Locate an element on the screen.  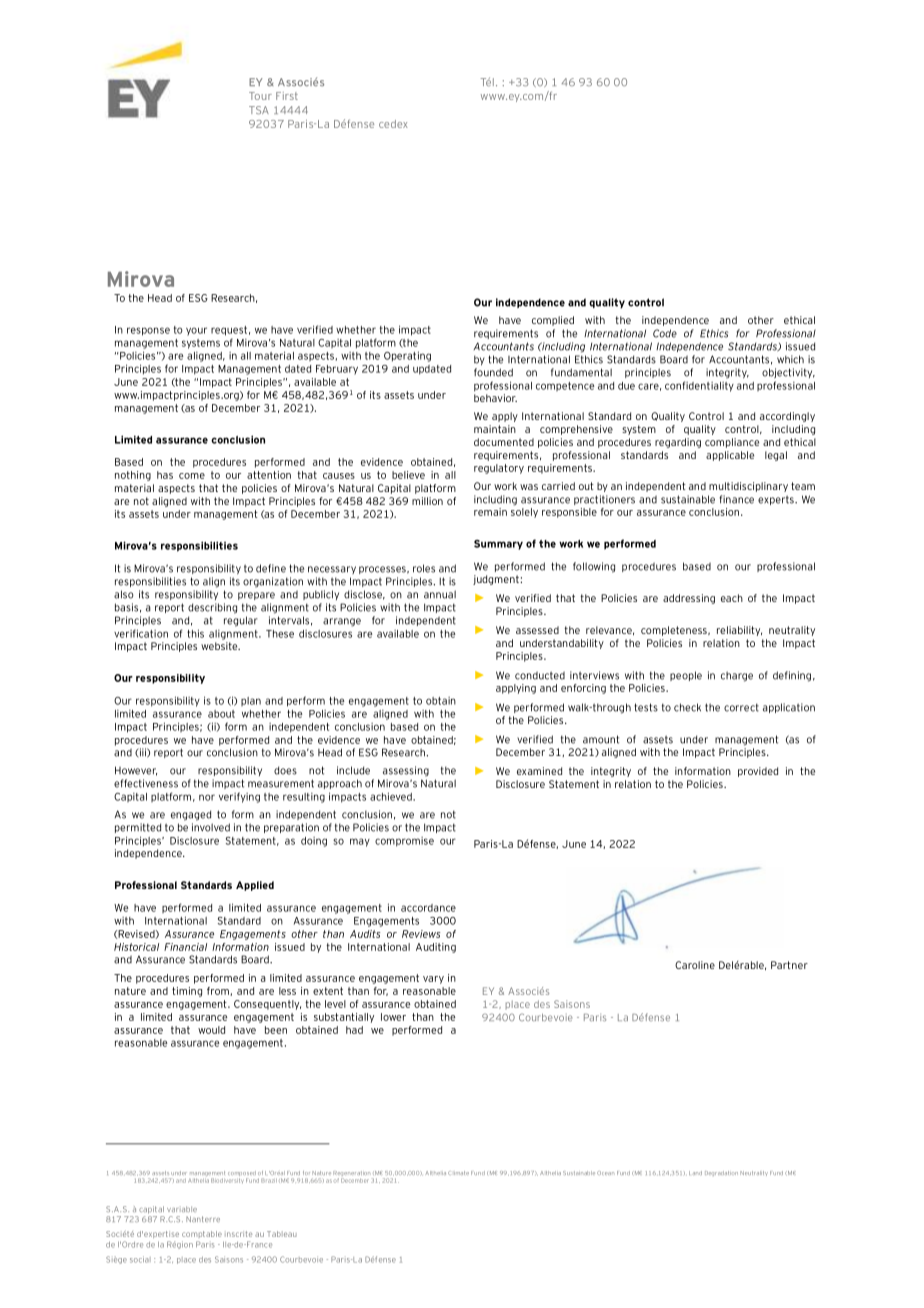
come is located at coordinates (192, 476).
